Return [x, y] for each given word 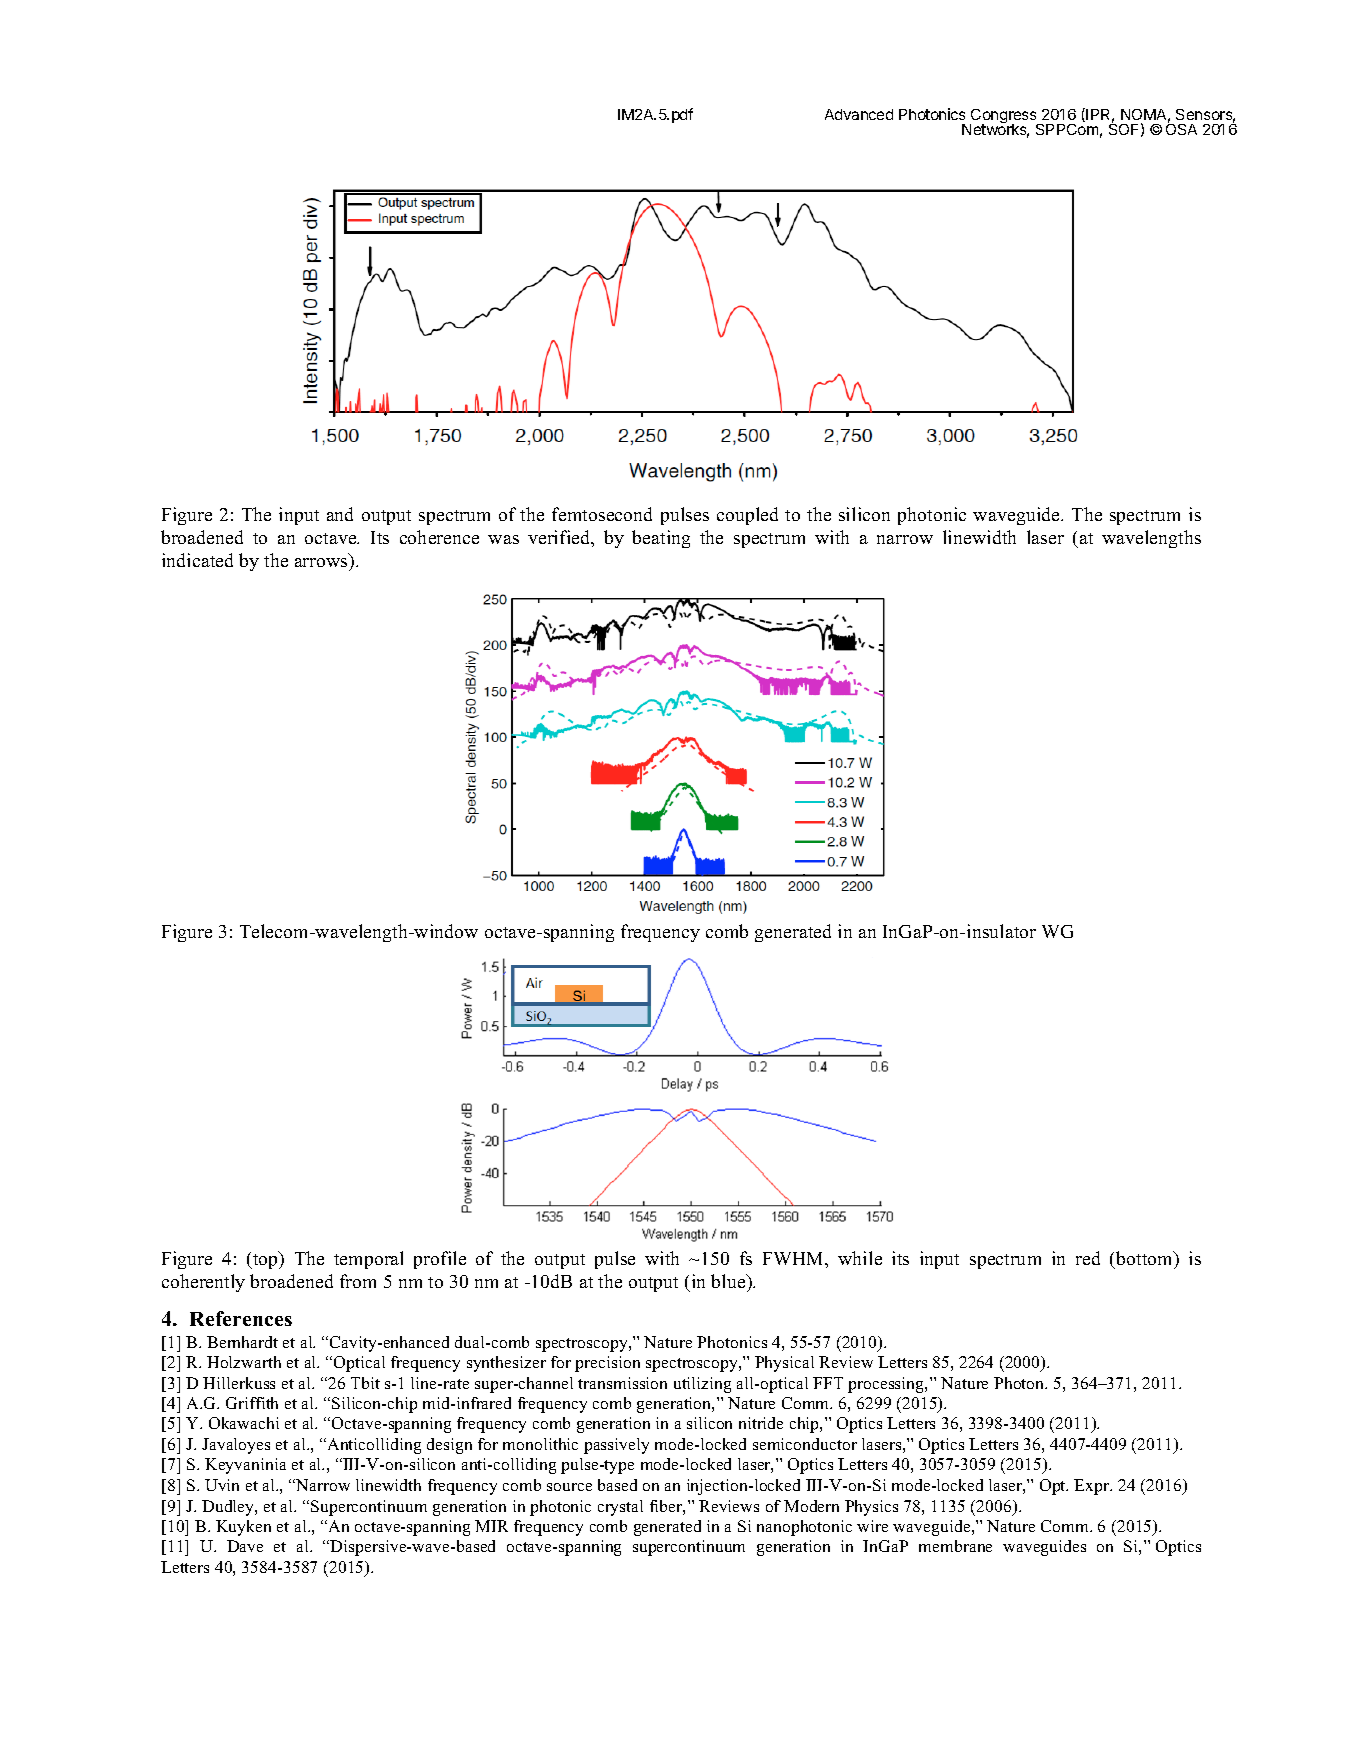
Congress [1004, 117]
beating [661, 539]
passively [616, 1446]
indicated [197, 560]
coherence [439, 537]
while [860, 1258]
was [503, 539]
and [340, 514]
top [265, 1260]
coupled [747, 516]
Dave [245, 1546]
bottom [1145, 1258]
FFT [828, 1383]
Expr [1093, 1487]
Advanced [859, 114]
